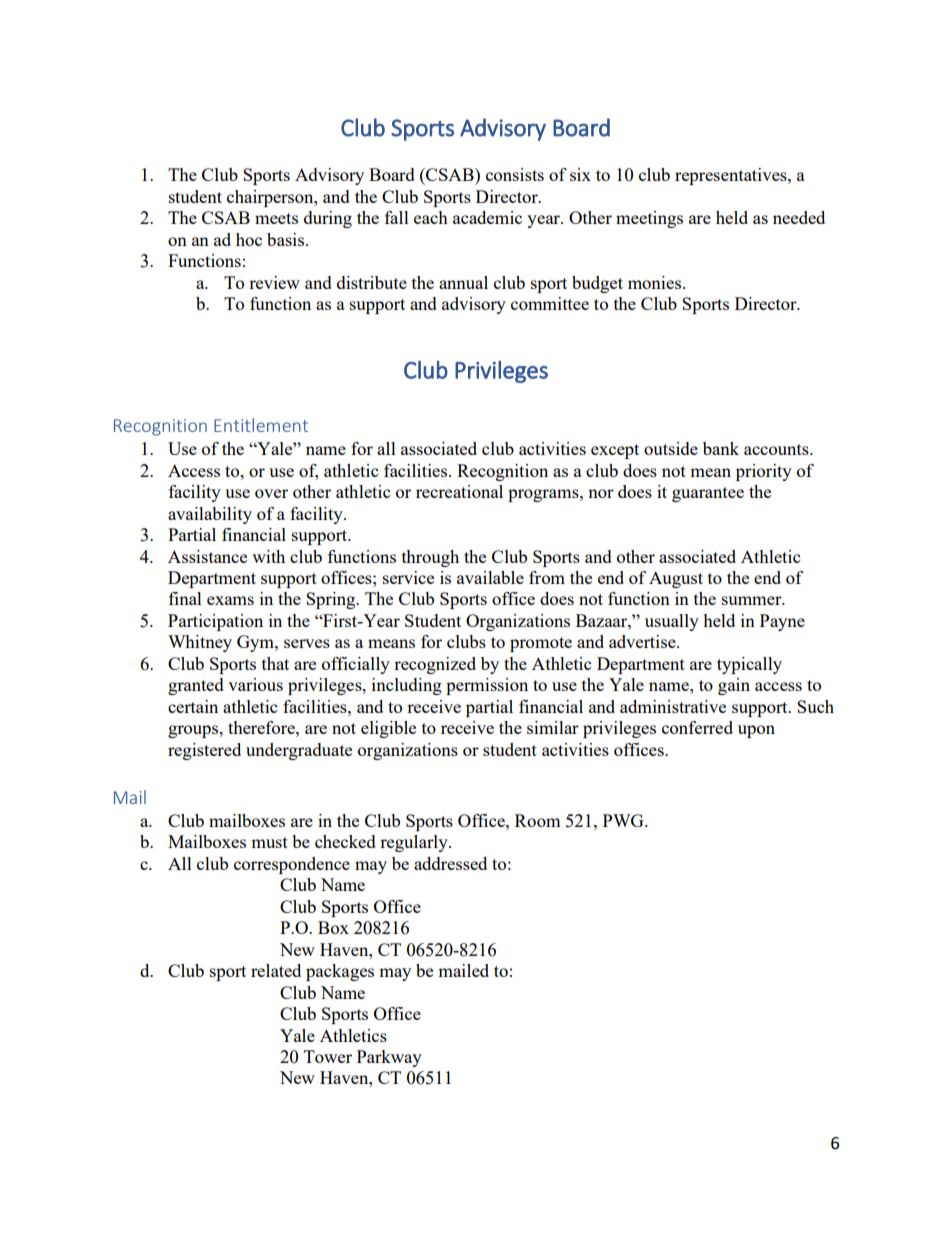 The width and height of the document is (952, 1233). I want to click on Room, so click(538, 820).
